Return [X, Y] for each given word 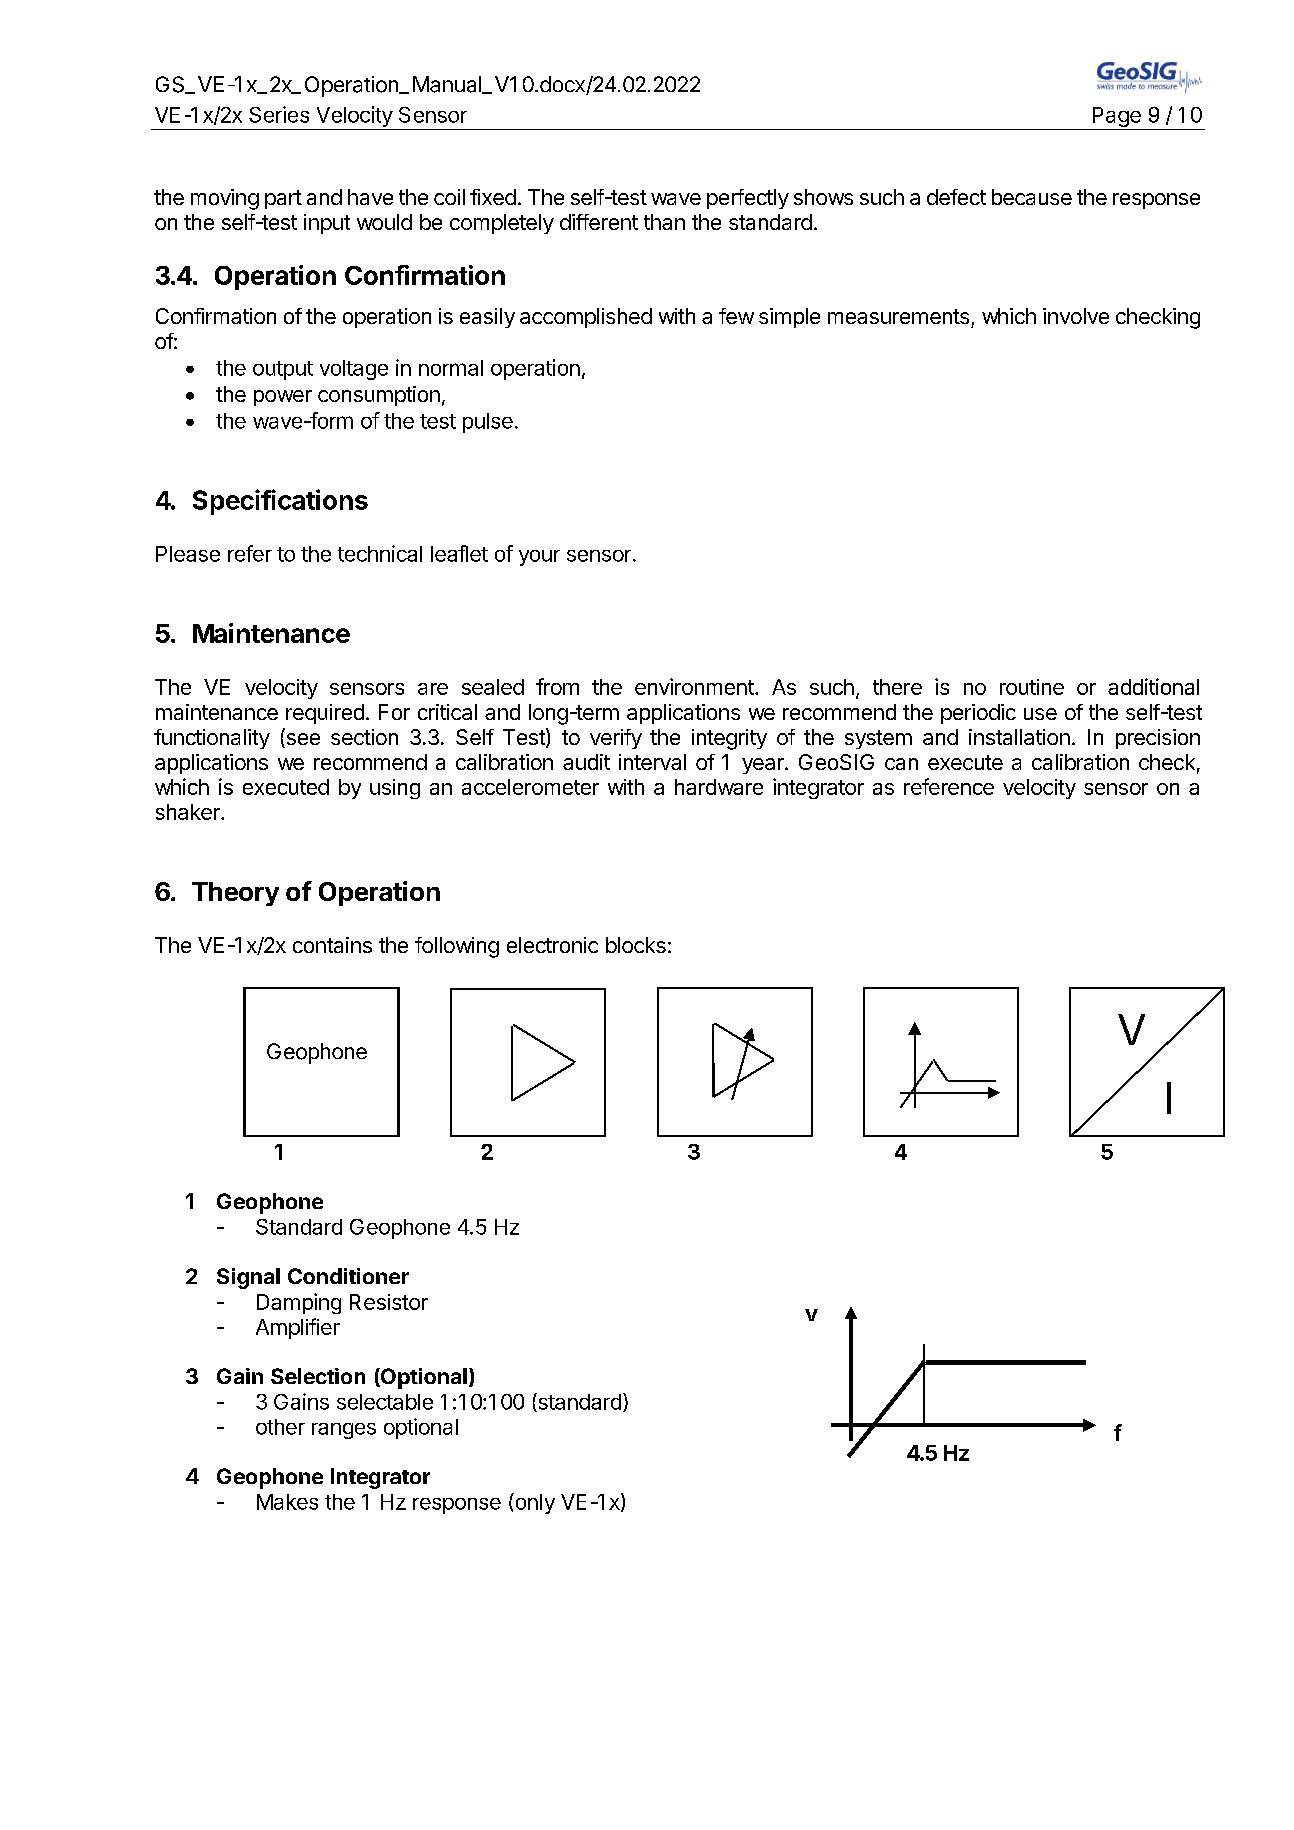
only [534, 1503]
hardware [719, 787]
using [395, 789]
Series [279, 114]
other [280, 1427]
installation [1019, 737]
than [664, 222]
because [1032, 197]
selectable [385, 1402]
